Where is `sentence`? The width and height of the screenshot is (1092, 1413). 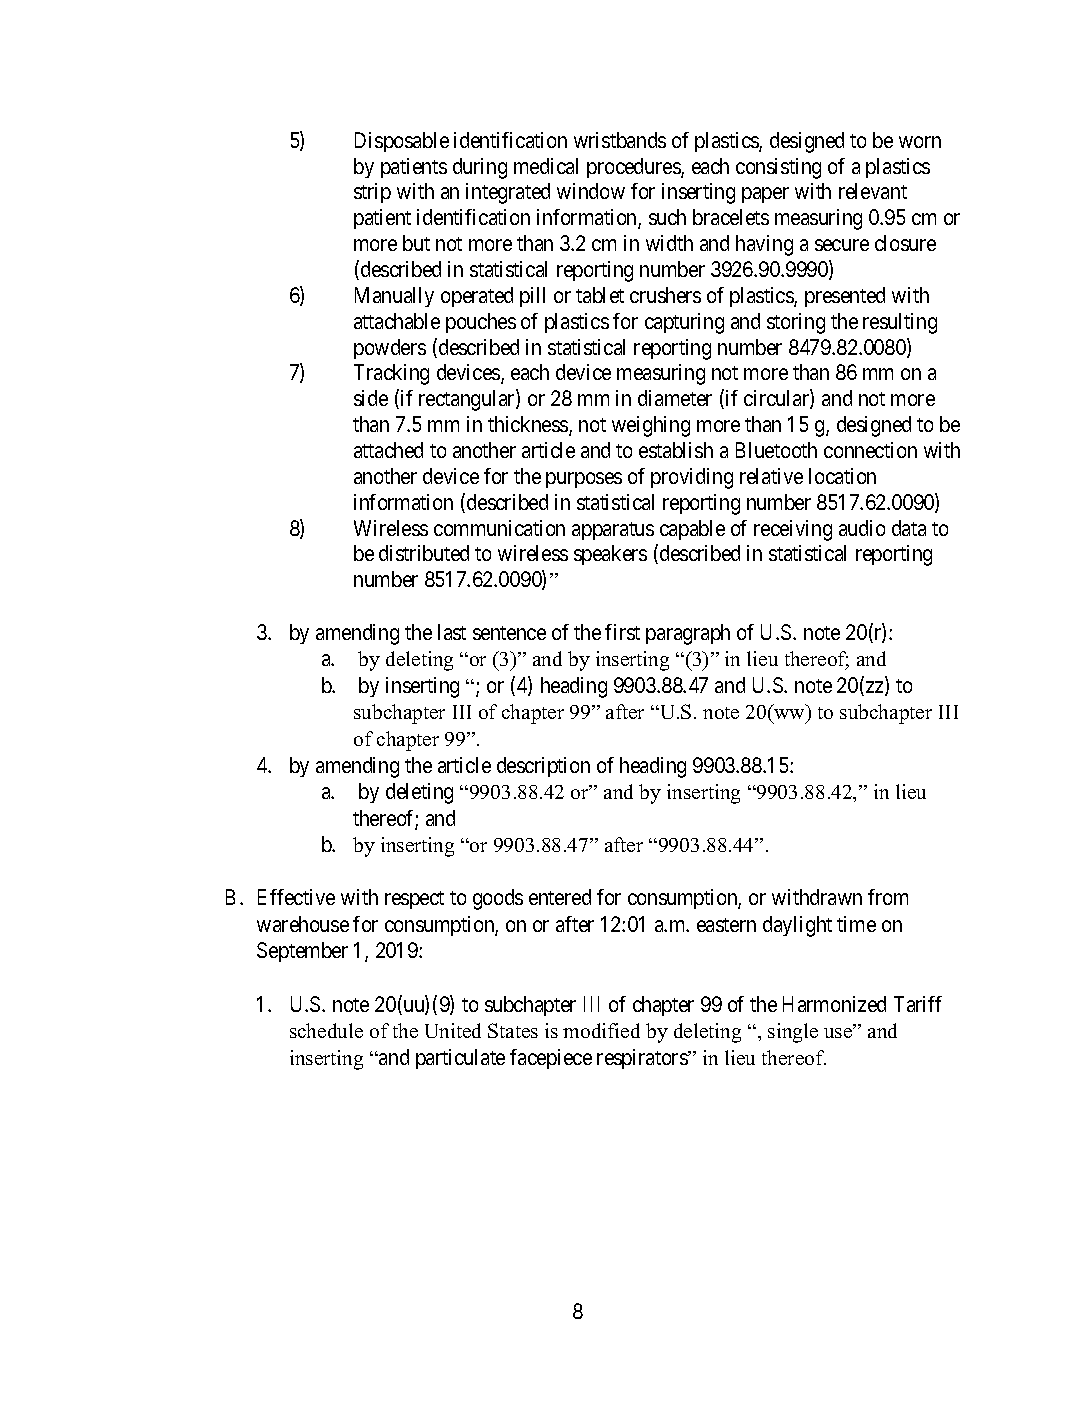
sentence is located at coordinates (509, 633).
